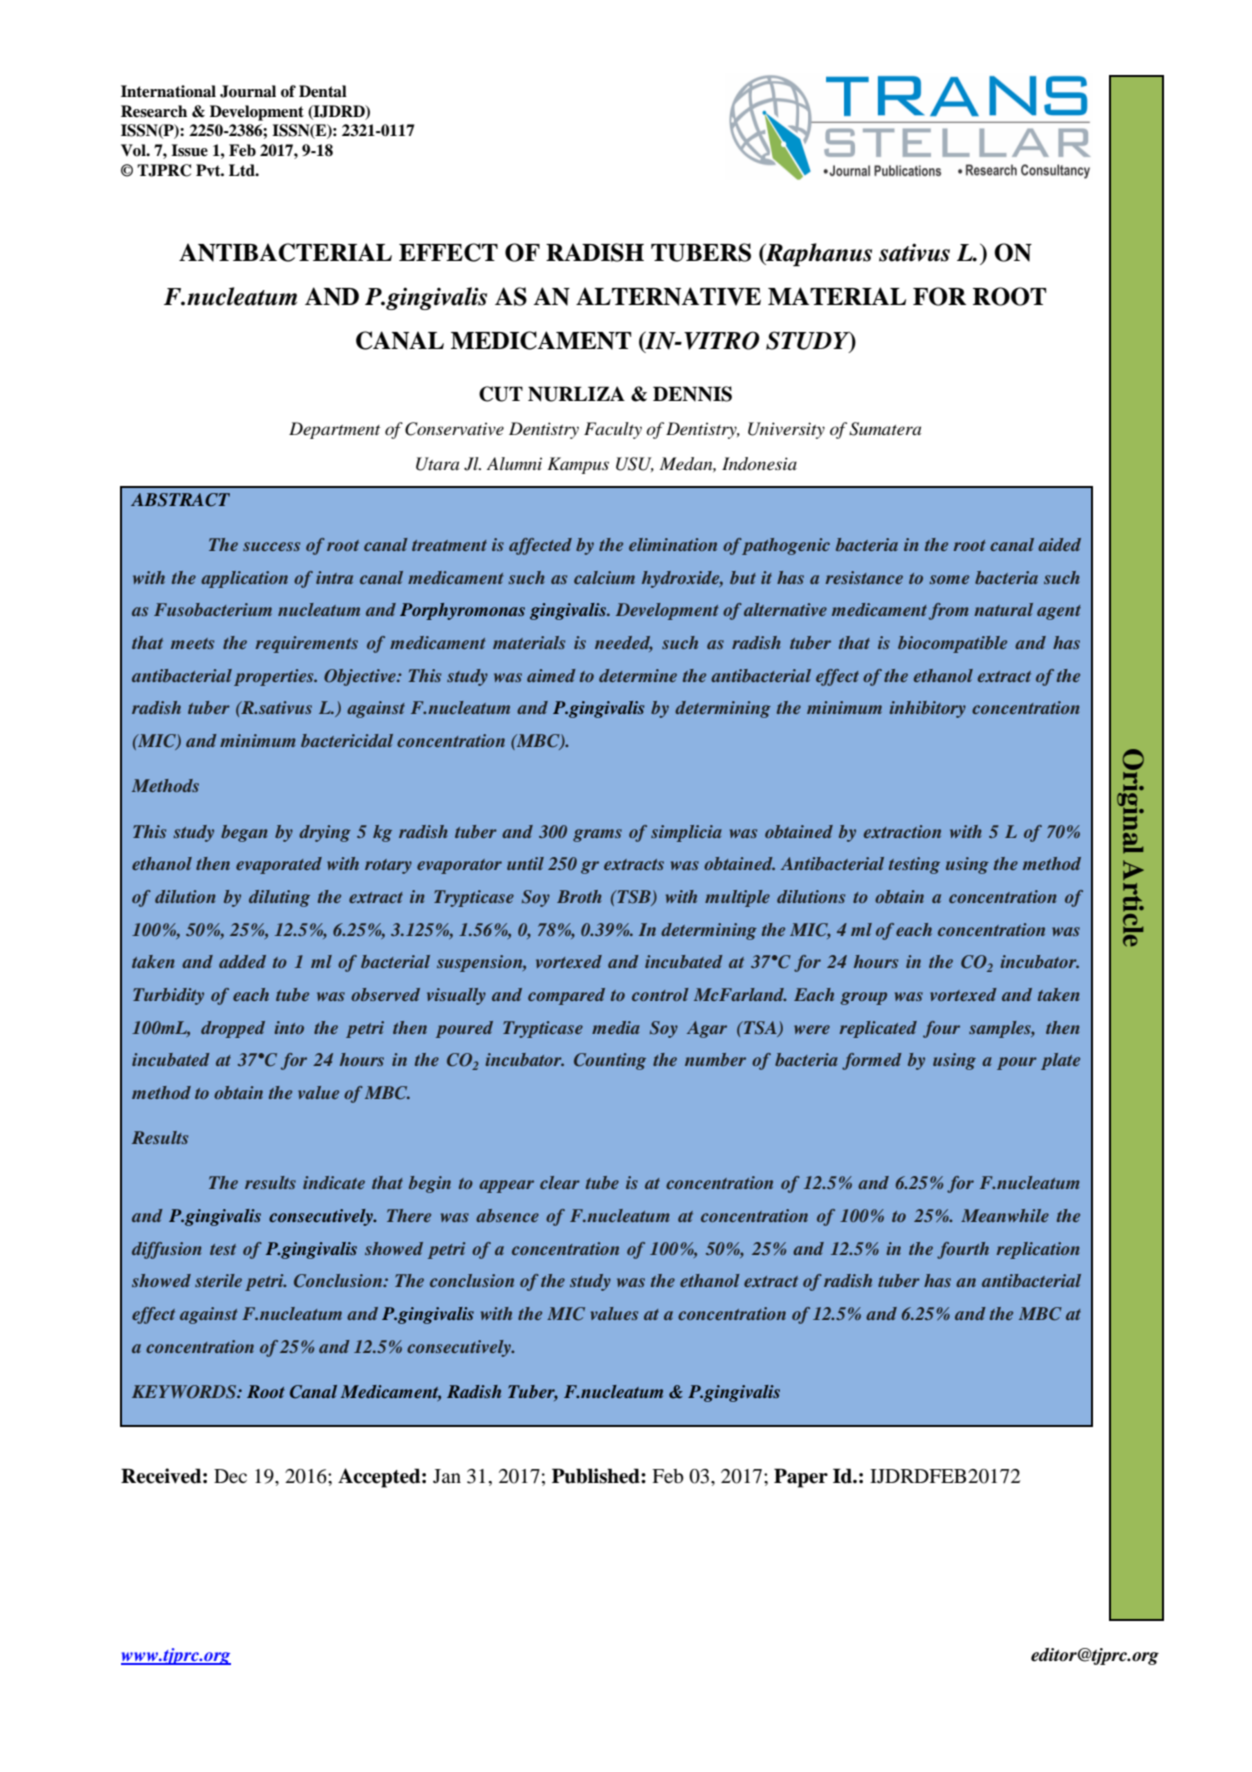 Image resolution: width=1252 pixels, height=1772 pixels. What do you see at coordinates (230, 1476) in the screenshot?
I see `Dec` at bounding box center [230, 1476].
